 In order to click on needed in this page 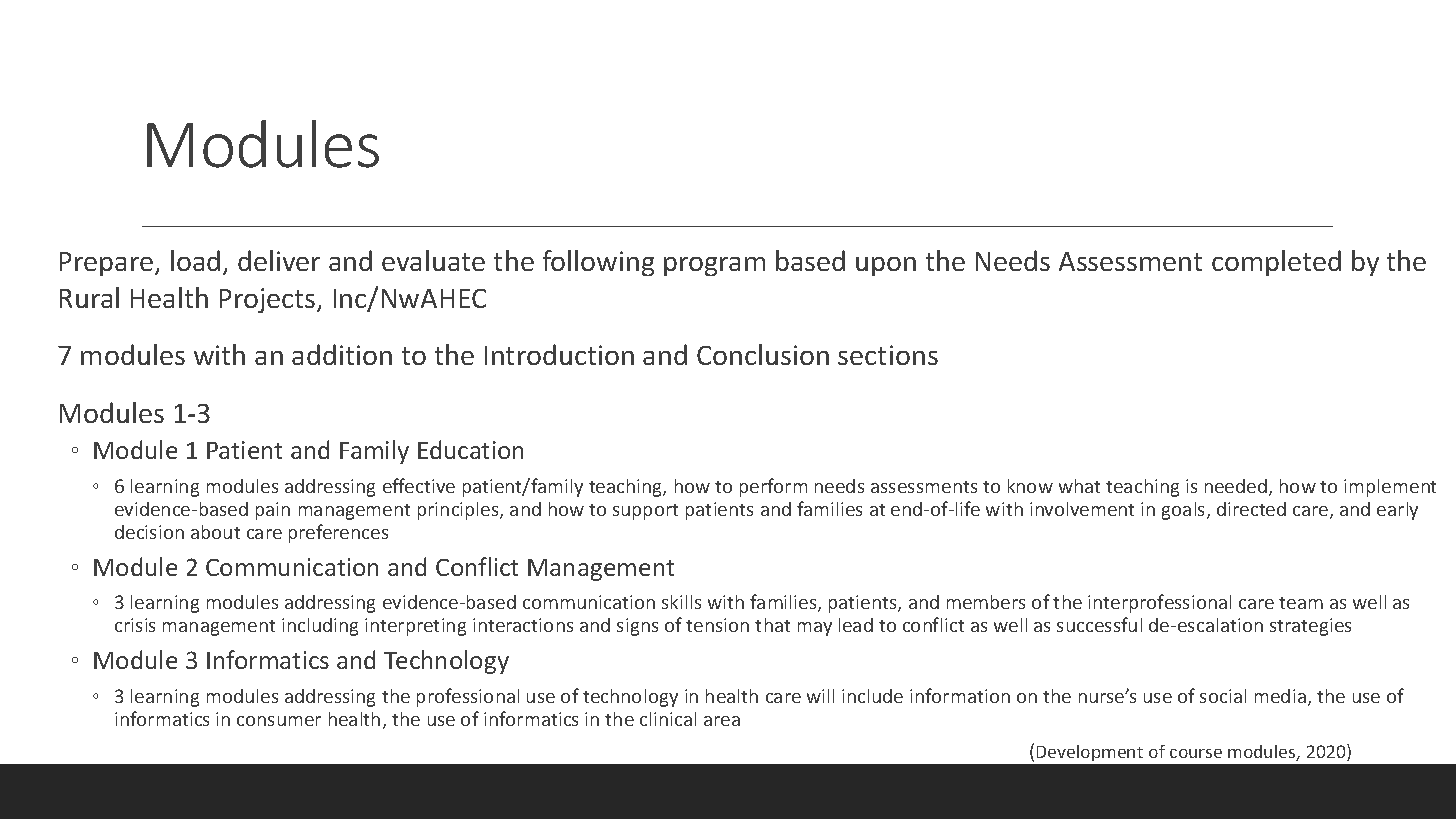, I will do `click(1236, 486)`.
